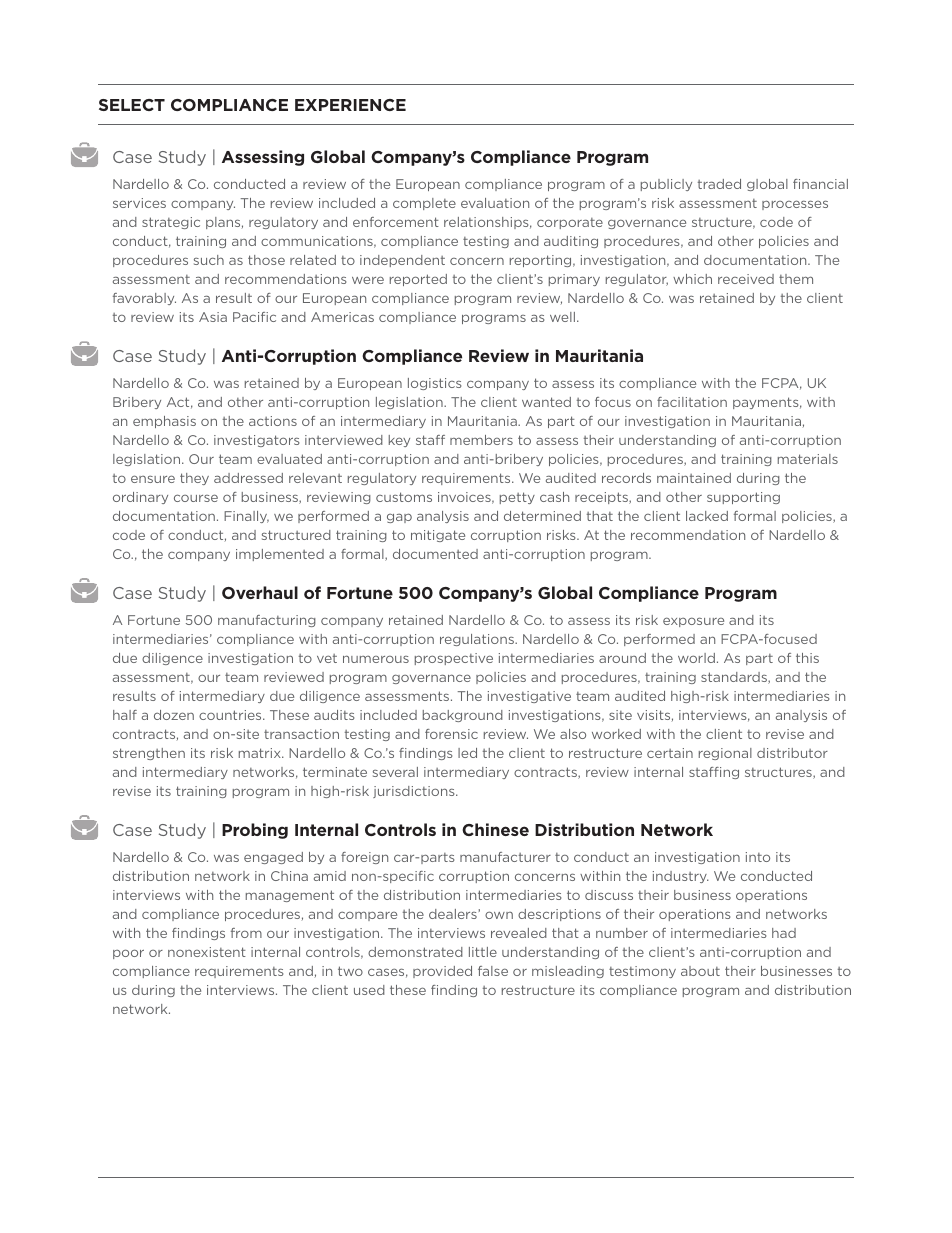 Image resolution: width=952 pixels, height=1233 pixels. I want to click on facilitation, so click(692, 402).
